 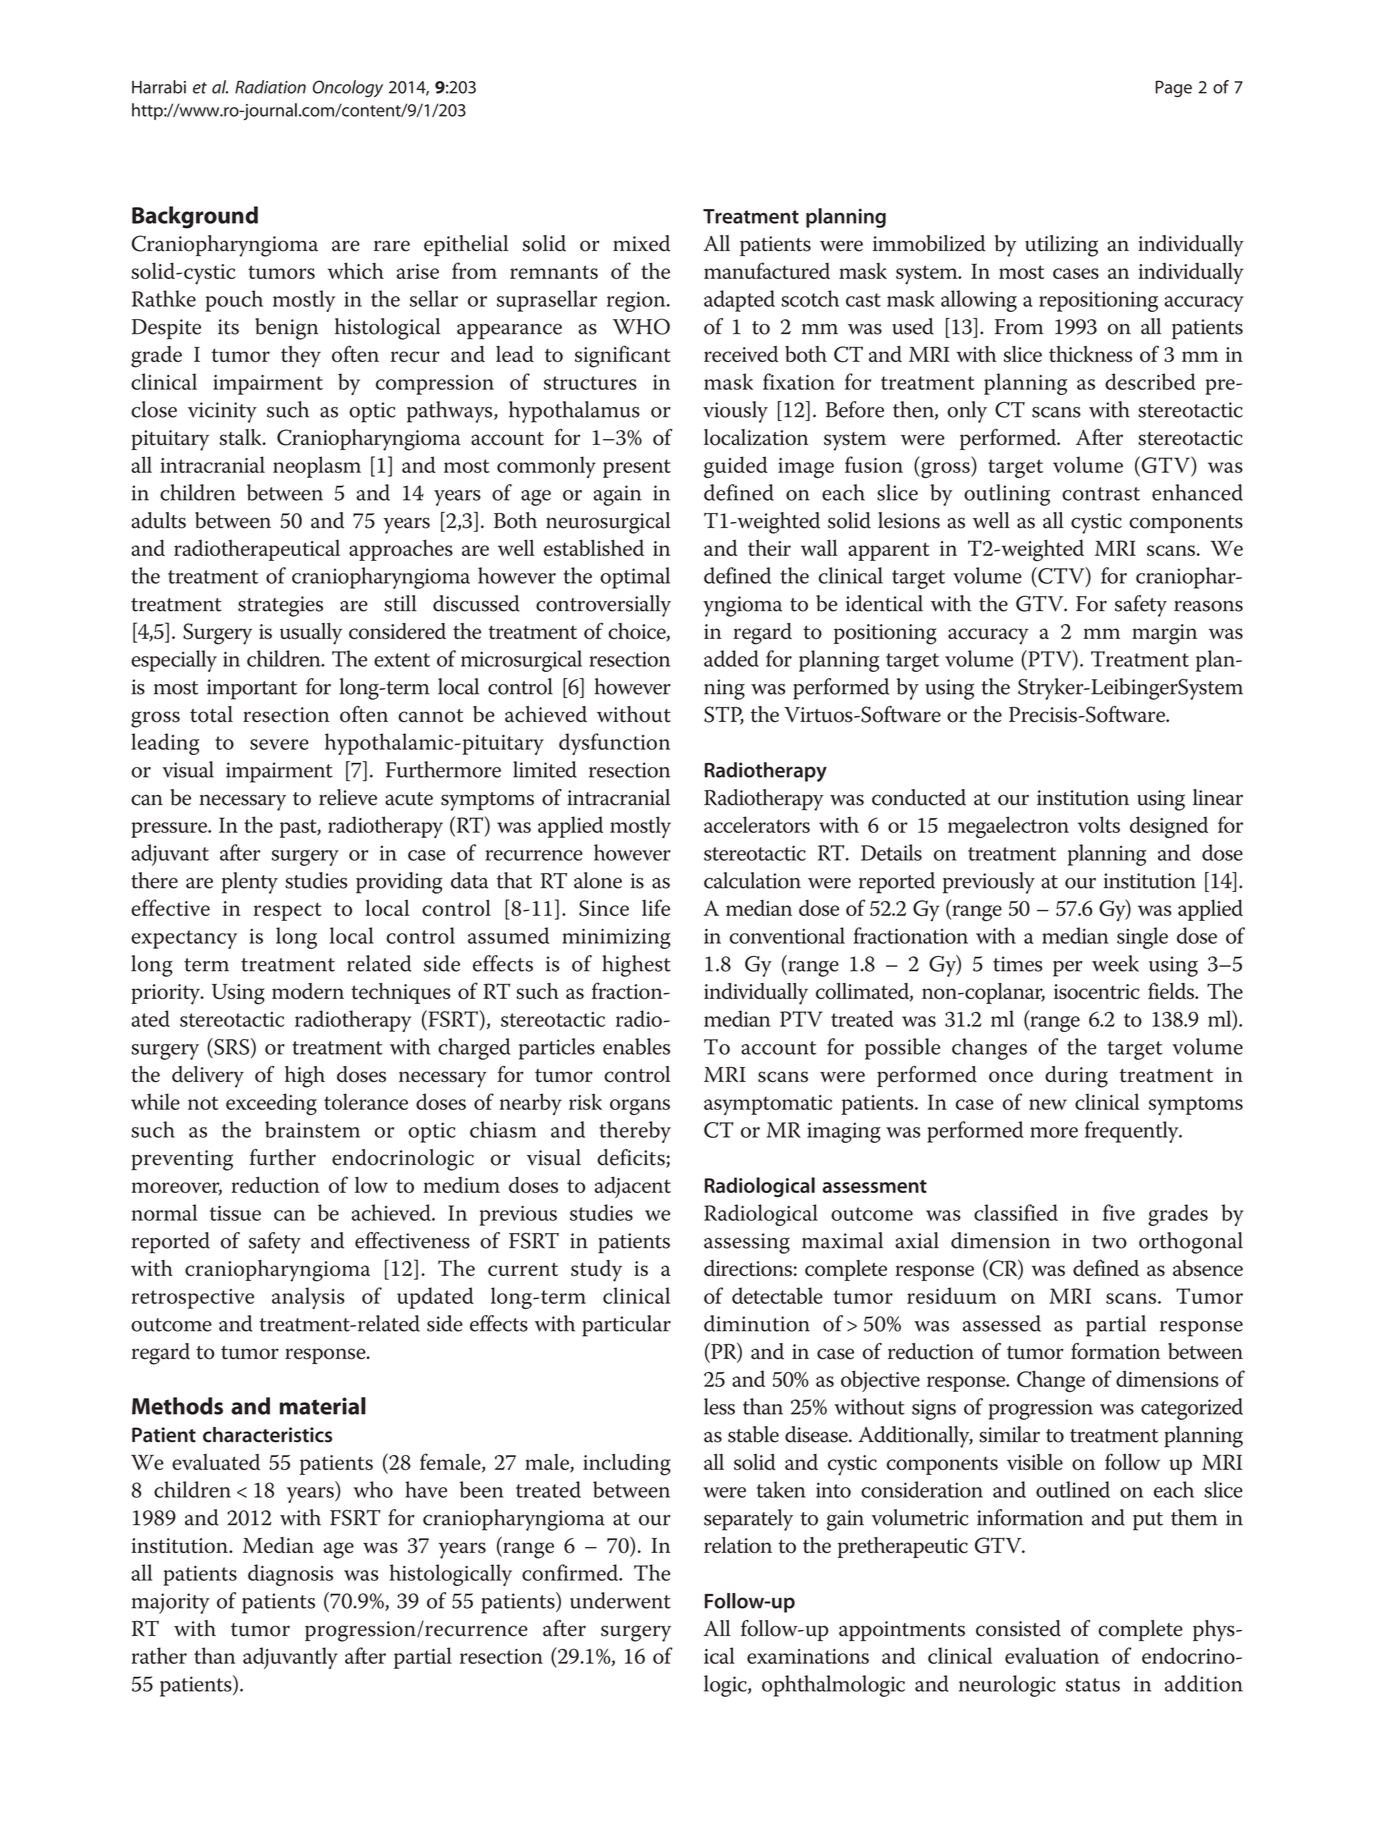 I want to click on Page, so click(x=1174, y=88).
